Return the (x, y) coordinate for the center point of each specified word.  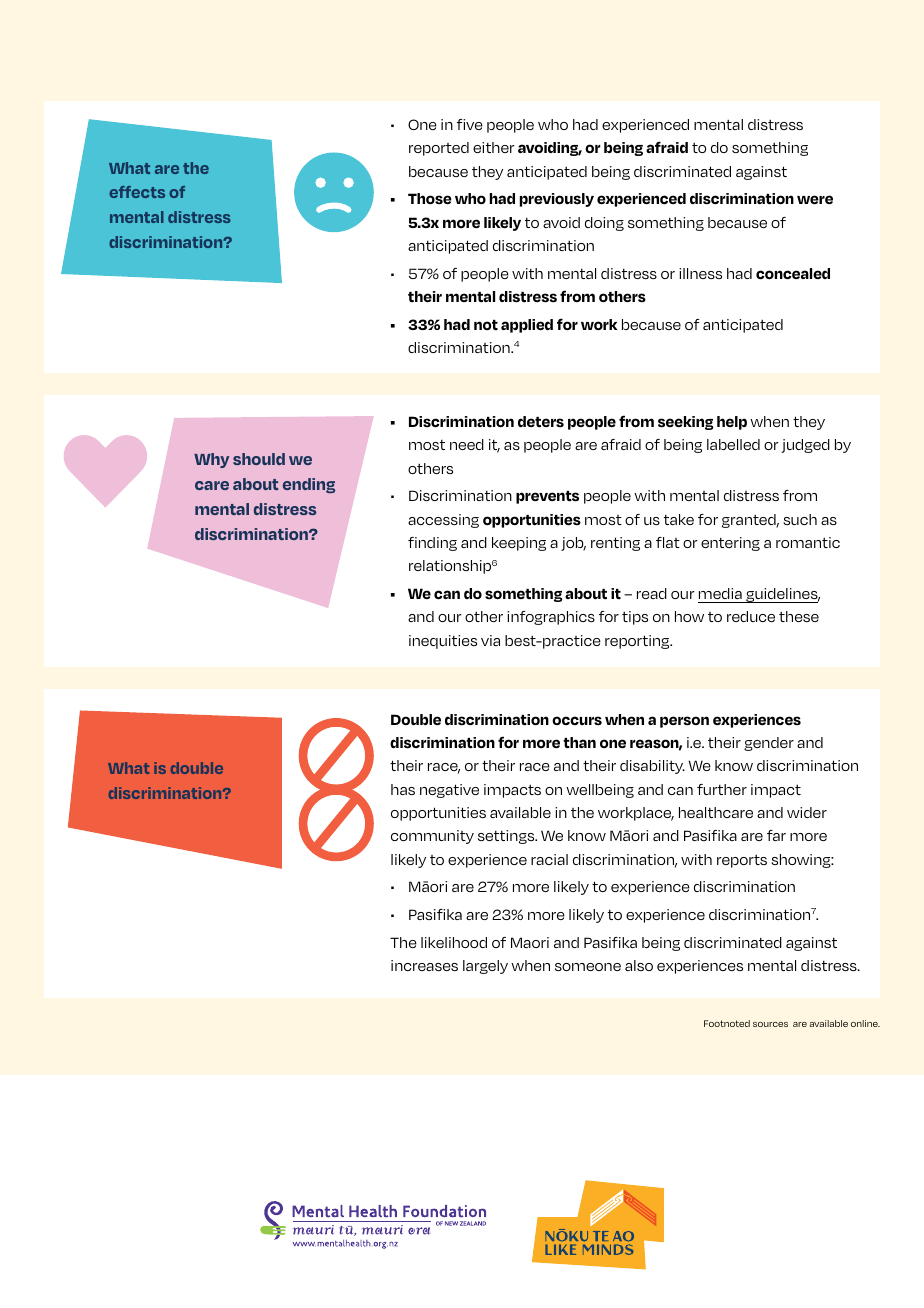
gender (769, 744)
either (494, 147)
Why (211, 460)
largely (485, 967)
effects (137, 192)
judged (805, 446)
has (403, 789)
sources (770, 1024)
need (467, 444)
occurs (577, 721)
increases (424, 965)
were (815, 199)
